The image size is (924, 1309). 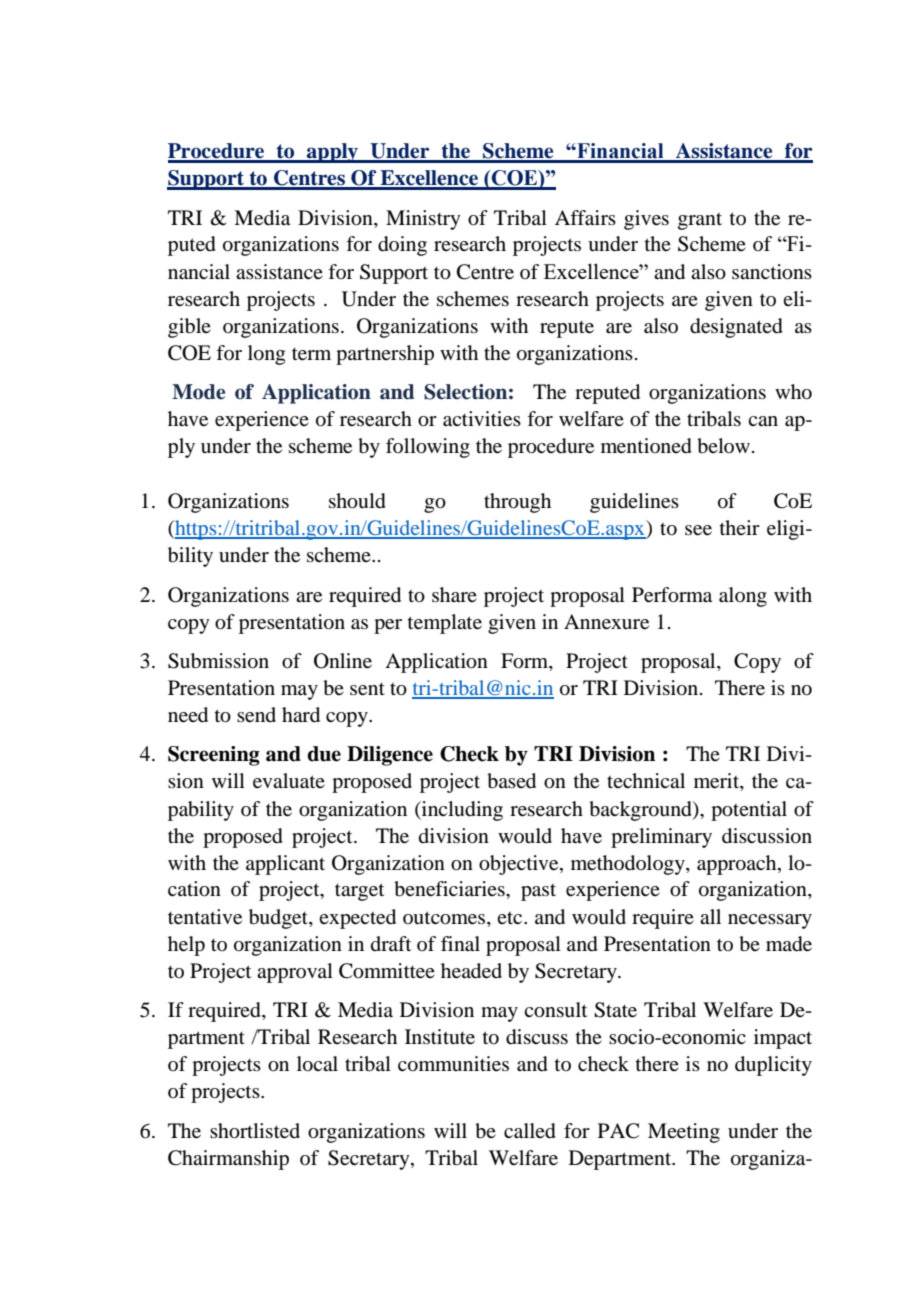 What do you see at coordinates (333, 153) in the page?
I see `apply` at bounding box center [333, 153].
